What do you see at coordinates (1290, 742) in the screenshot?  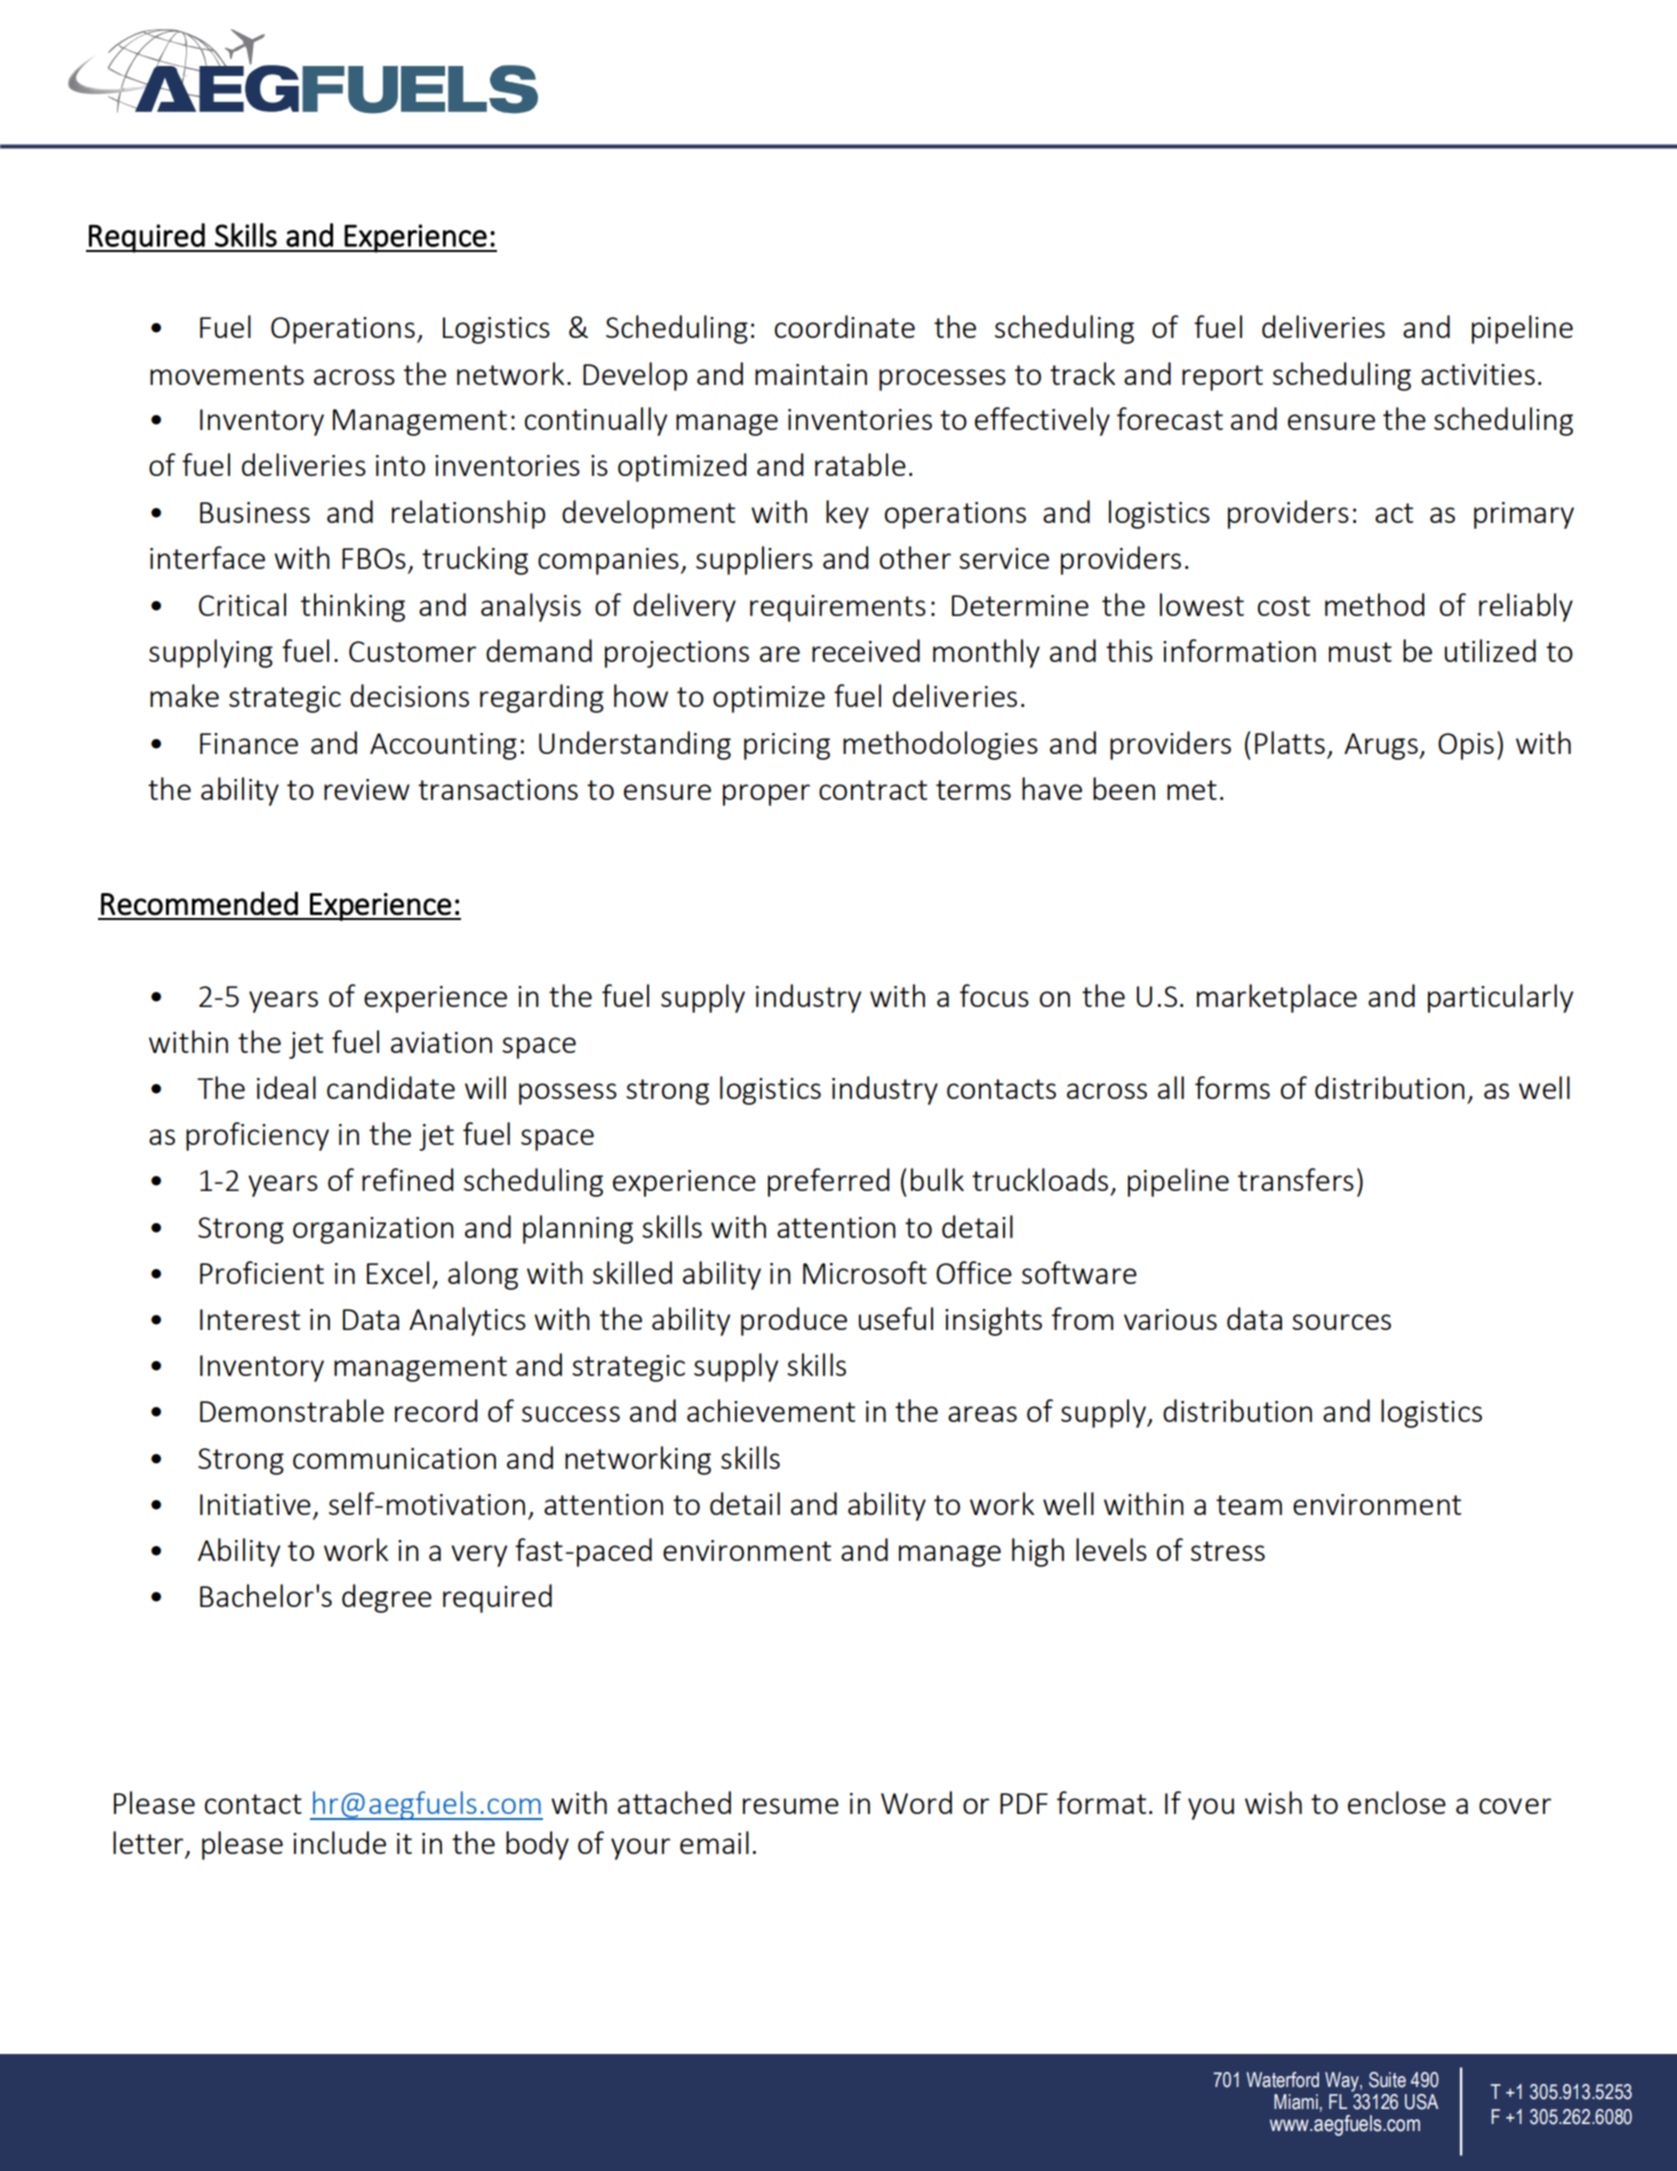 I see `Platts` at bounding box center [1290, 742].
